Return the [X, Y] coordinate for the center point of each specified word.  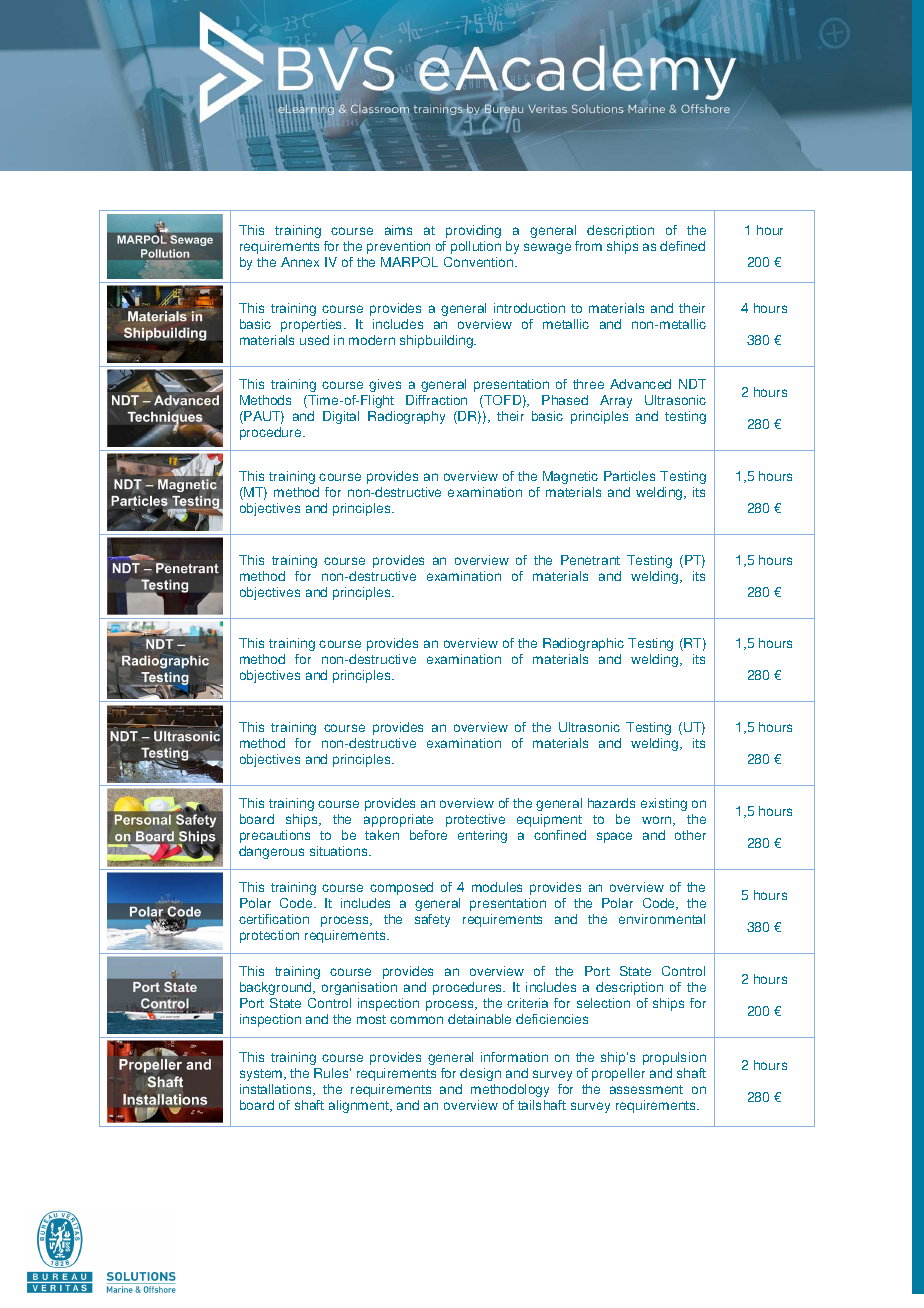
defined [682, 246]
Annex [300, 262]
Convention [480, 262]
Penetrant [590, 560]
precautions [275, 836]
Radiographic [583, 644]
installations [277, 1090]
